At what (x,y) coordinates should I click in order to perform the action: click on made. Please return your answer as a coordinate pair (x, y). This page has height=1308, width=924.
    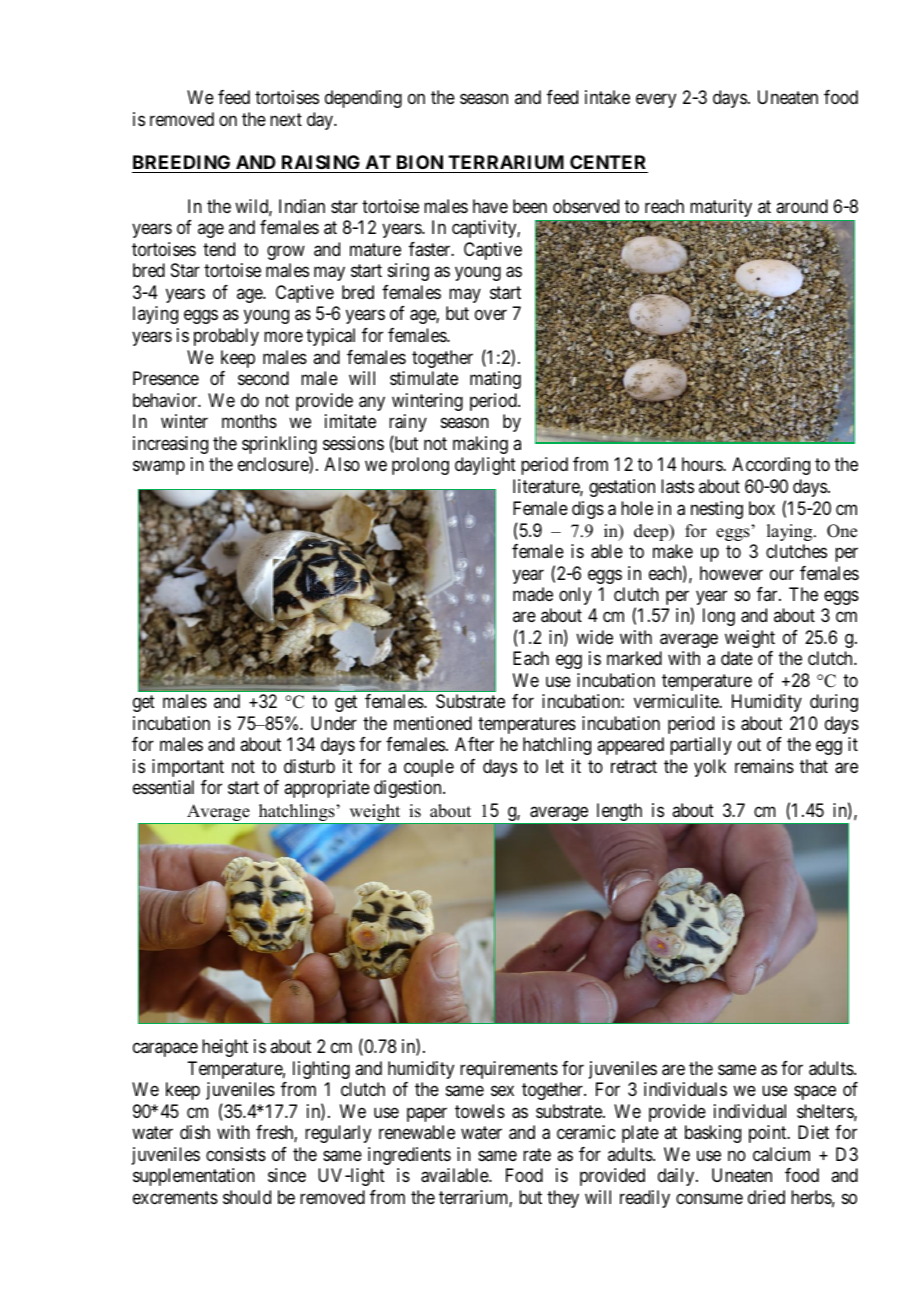
    Looking at the image, I should click on (533, 594).
